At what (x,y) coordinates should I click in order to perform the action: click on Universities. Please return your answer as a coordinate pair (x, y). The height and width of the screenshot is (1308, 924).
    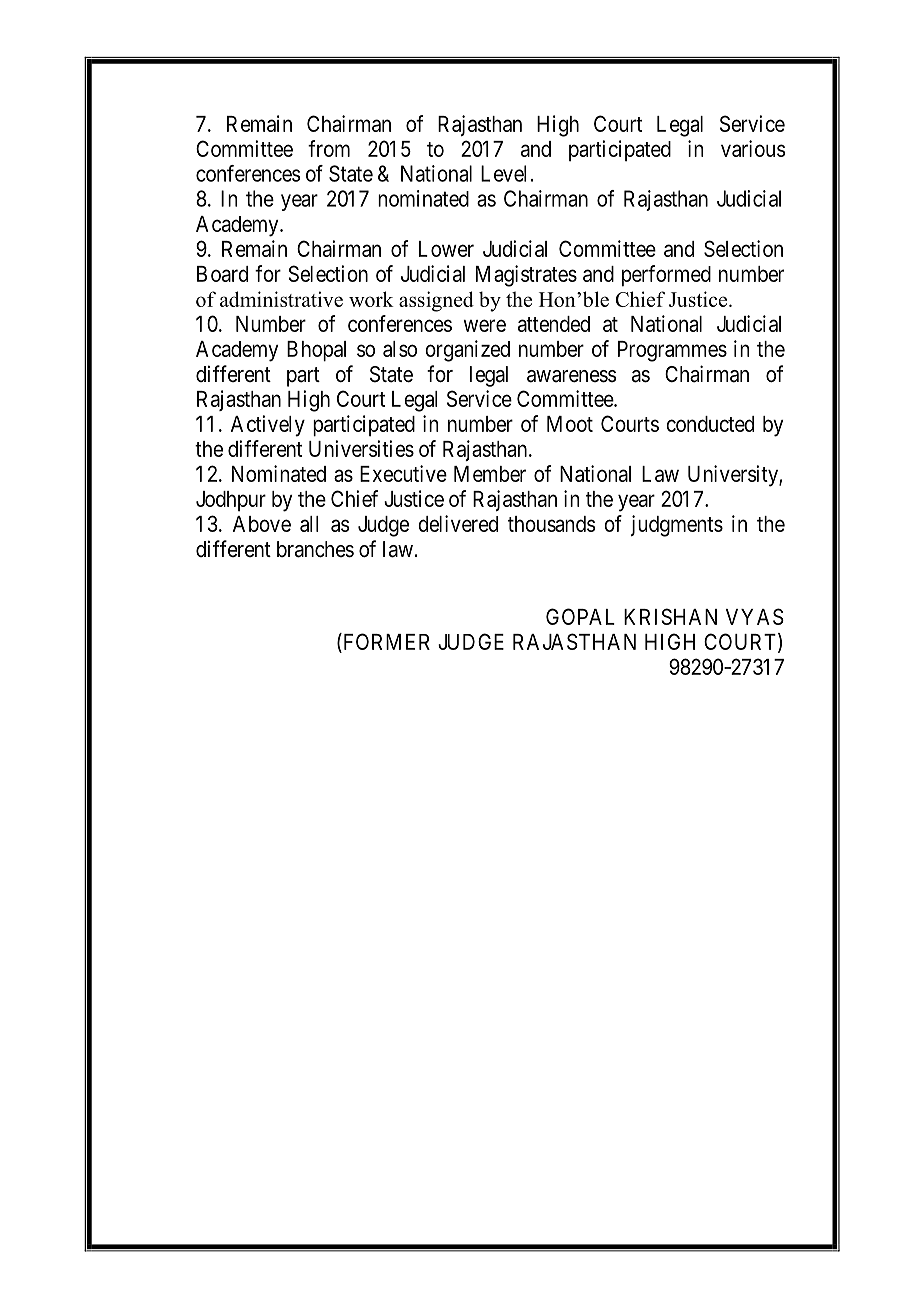
    Looking at the image, I should click on (361, 448).
